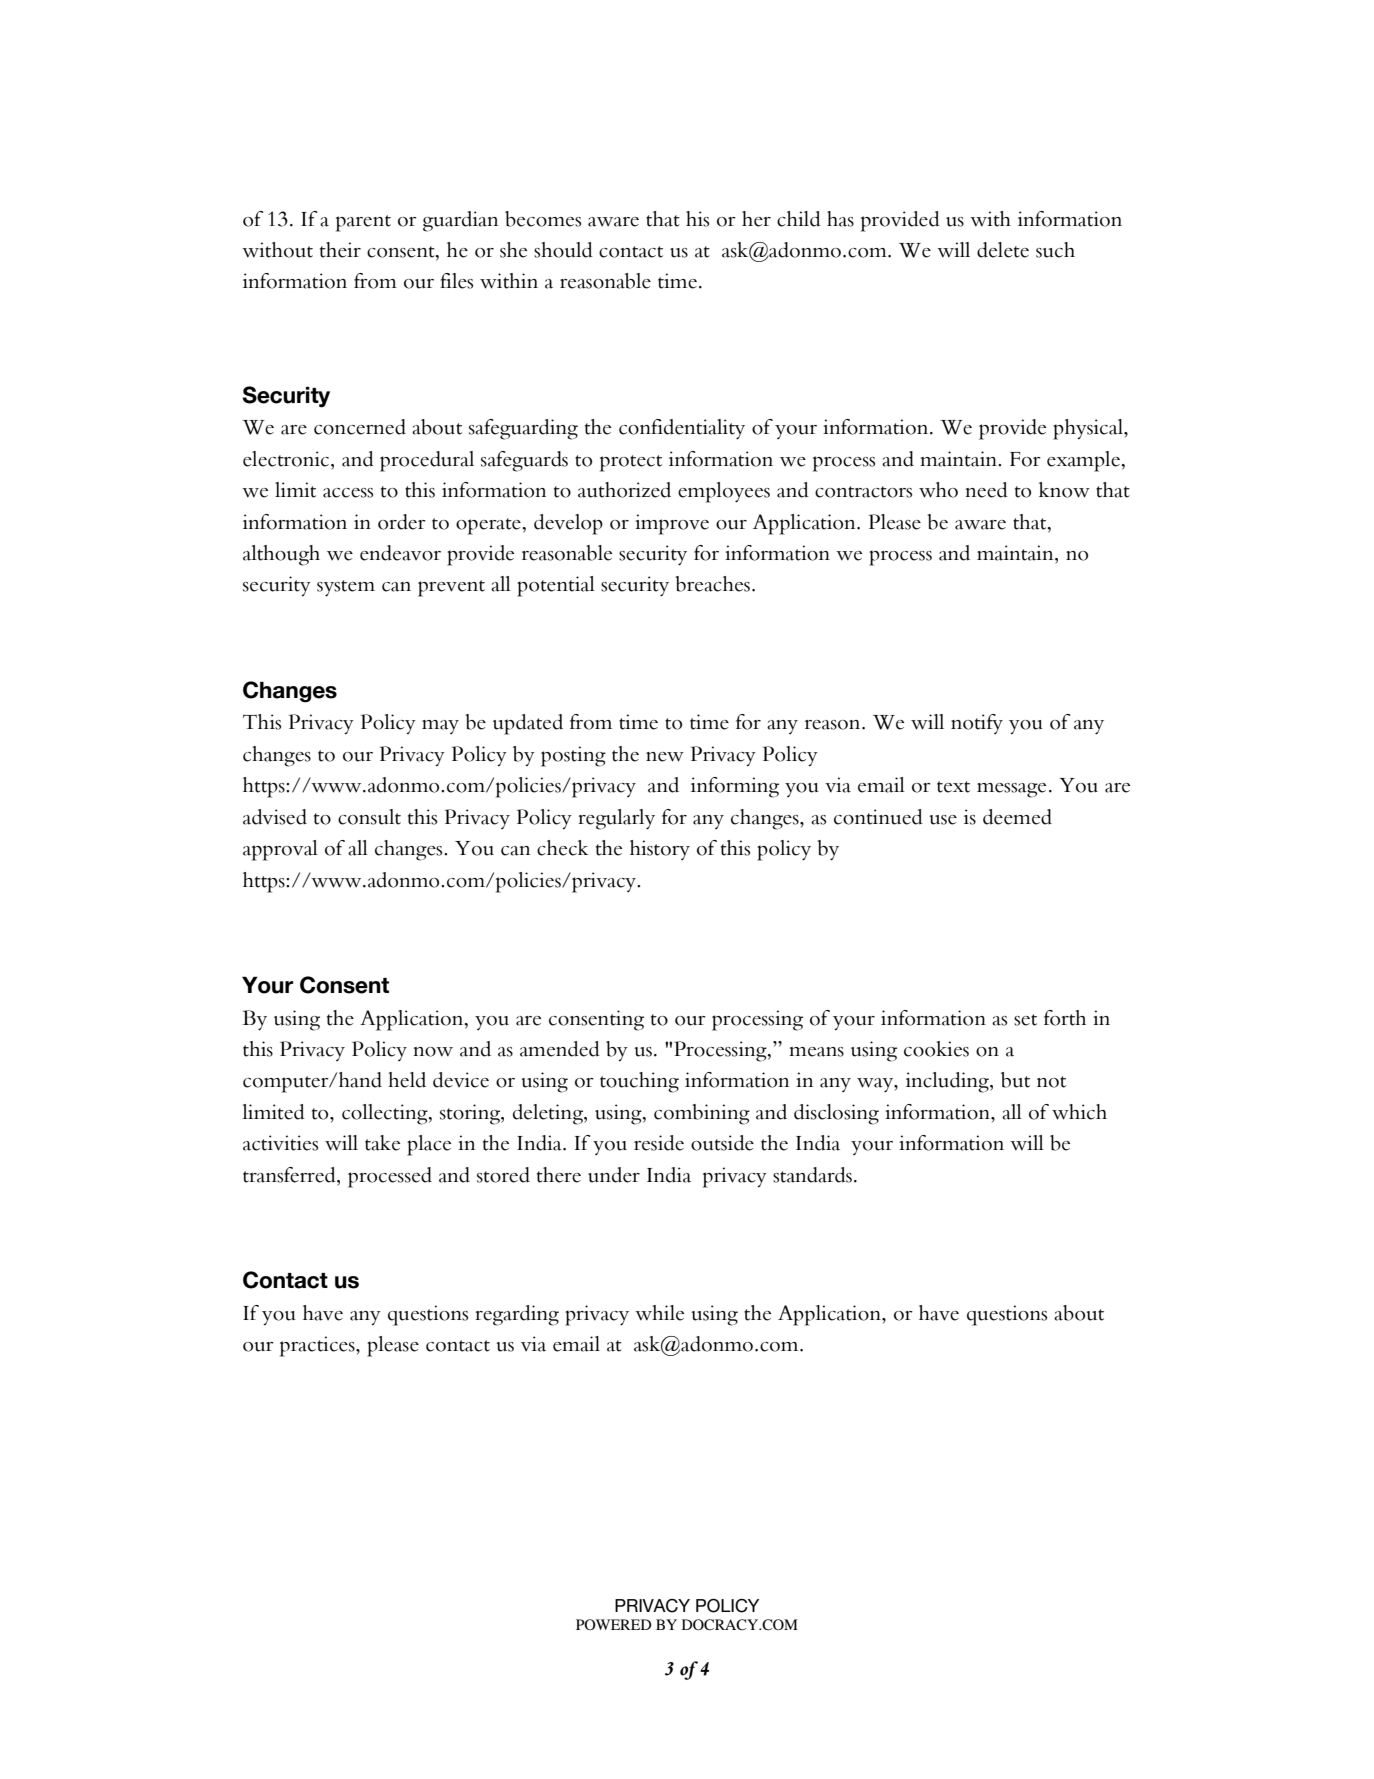  I want to click on their, so click(340, 250).
